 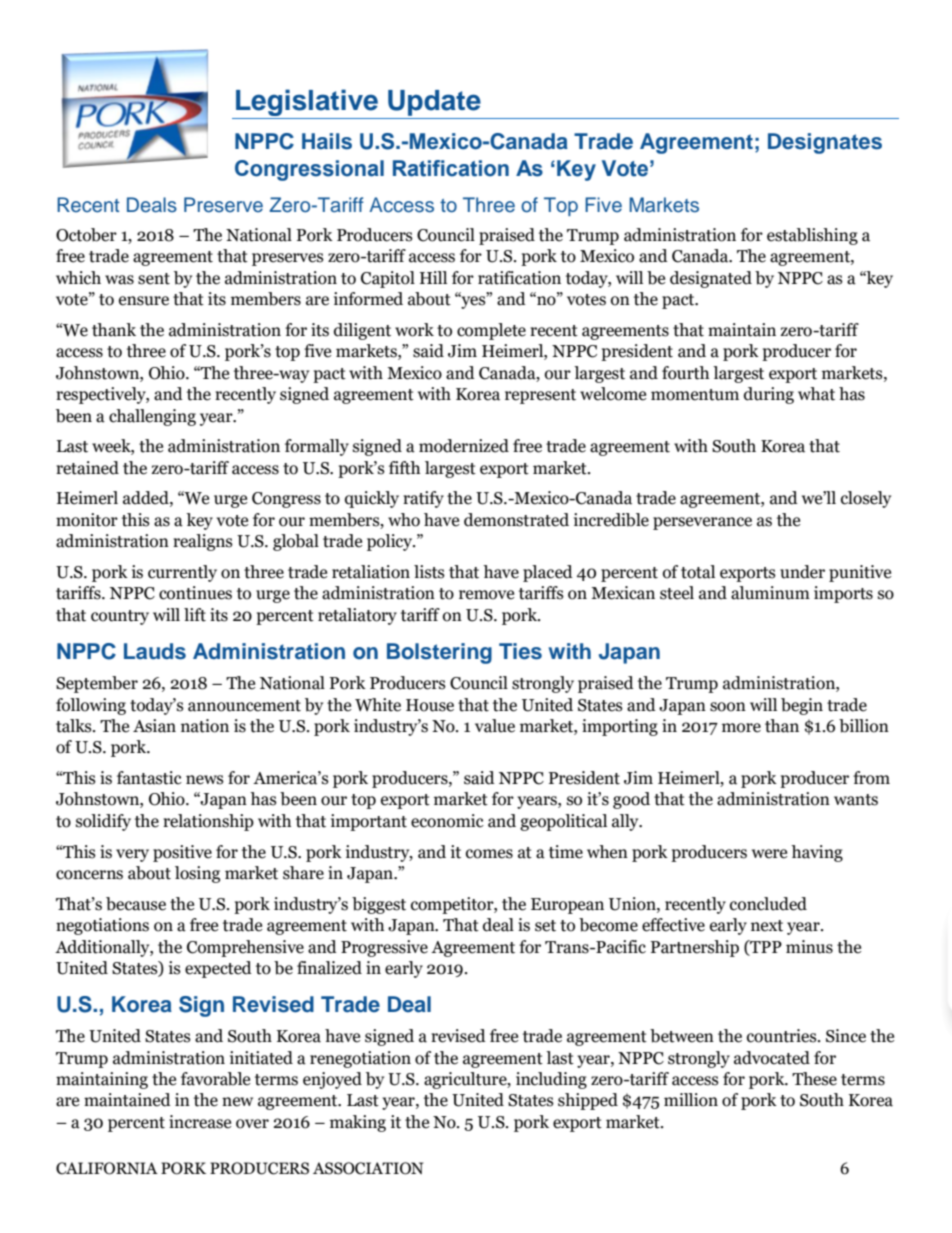 What do you see at coordinates (152, 417) in the screenshot?
I see `challenging` at bounding box center [152, 417].
